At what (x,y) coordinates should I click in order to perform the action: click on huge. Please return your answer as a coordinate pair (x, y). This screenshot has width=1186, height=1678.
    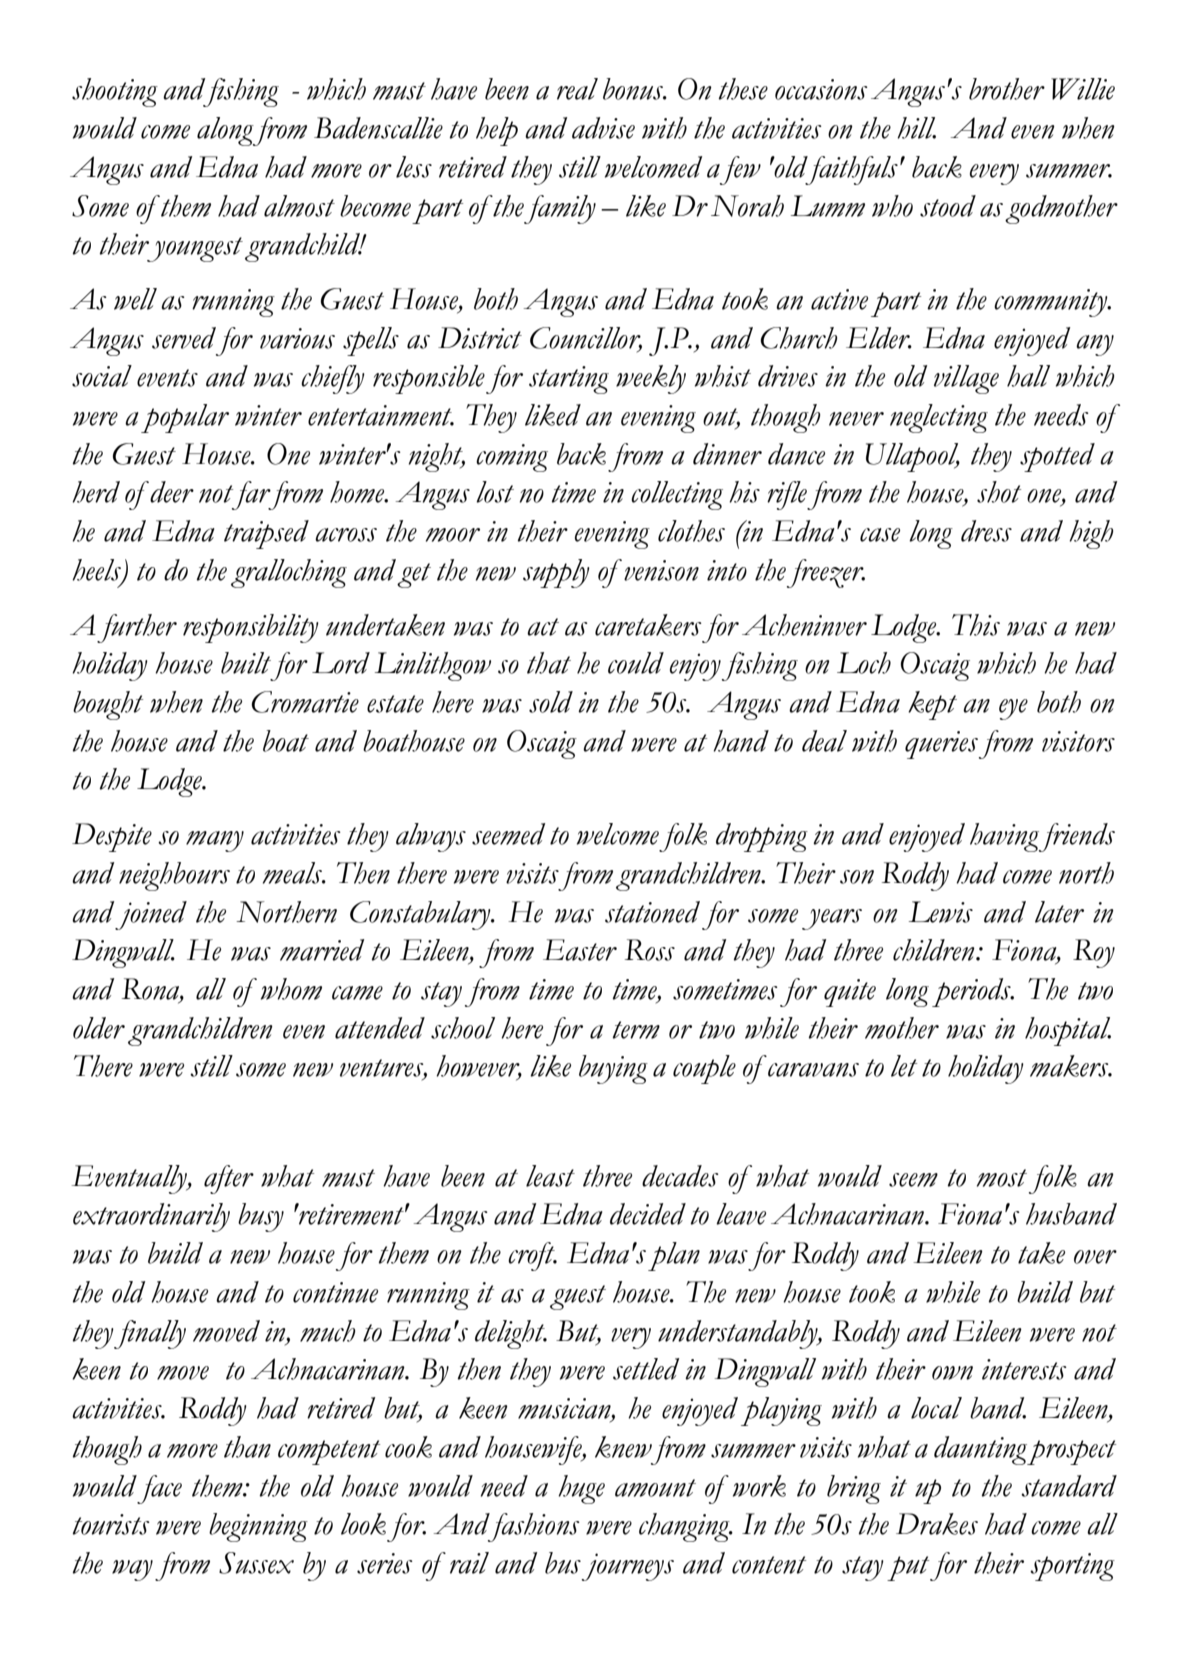
    Looking at the image, I should click on (581, 1489).
